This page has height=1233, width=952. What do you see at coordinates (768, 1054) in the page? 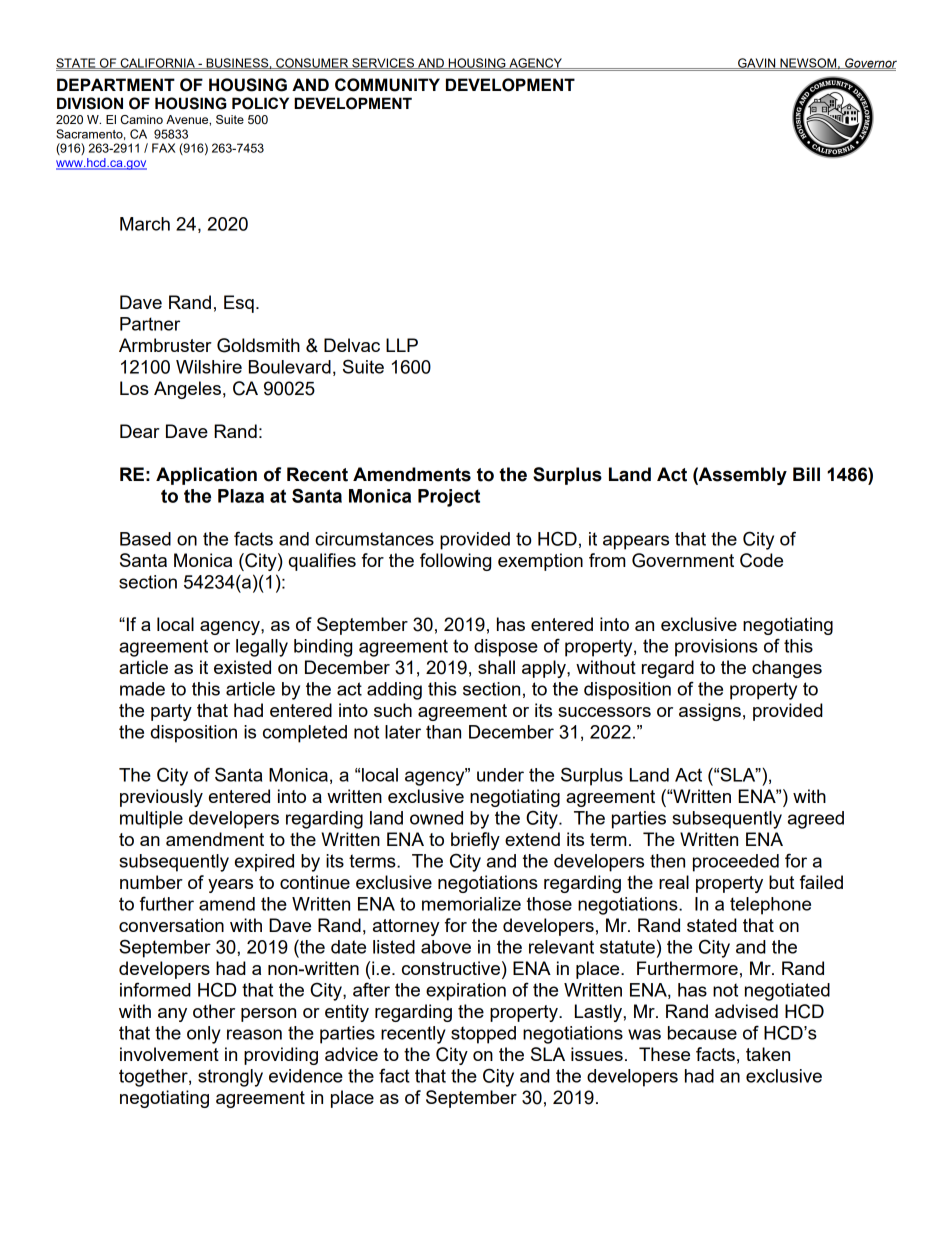
I see `taken` at bounding box center [768, 1054].
